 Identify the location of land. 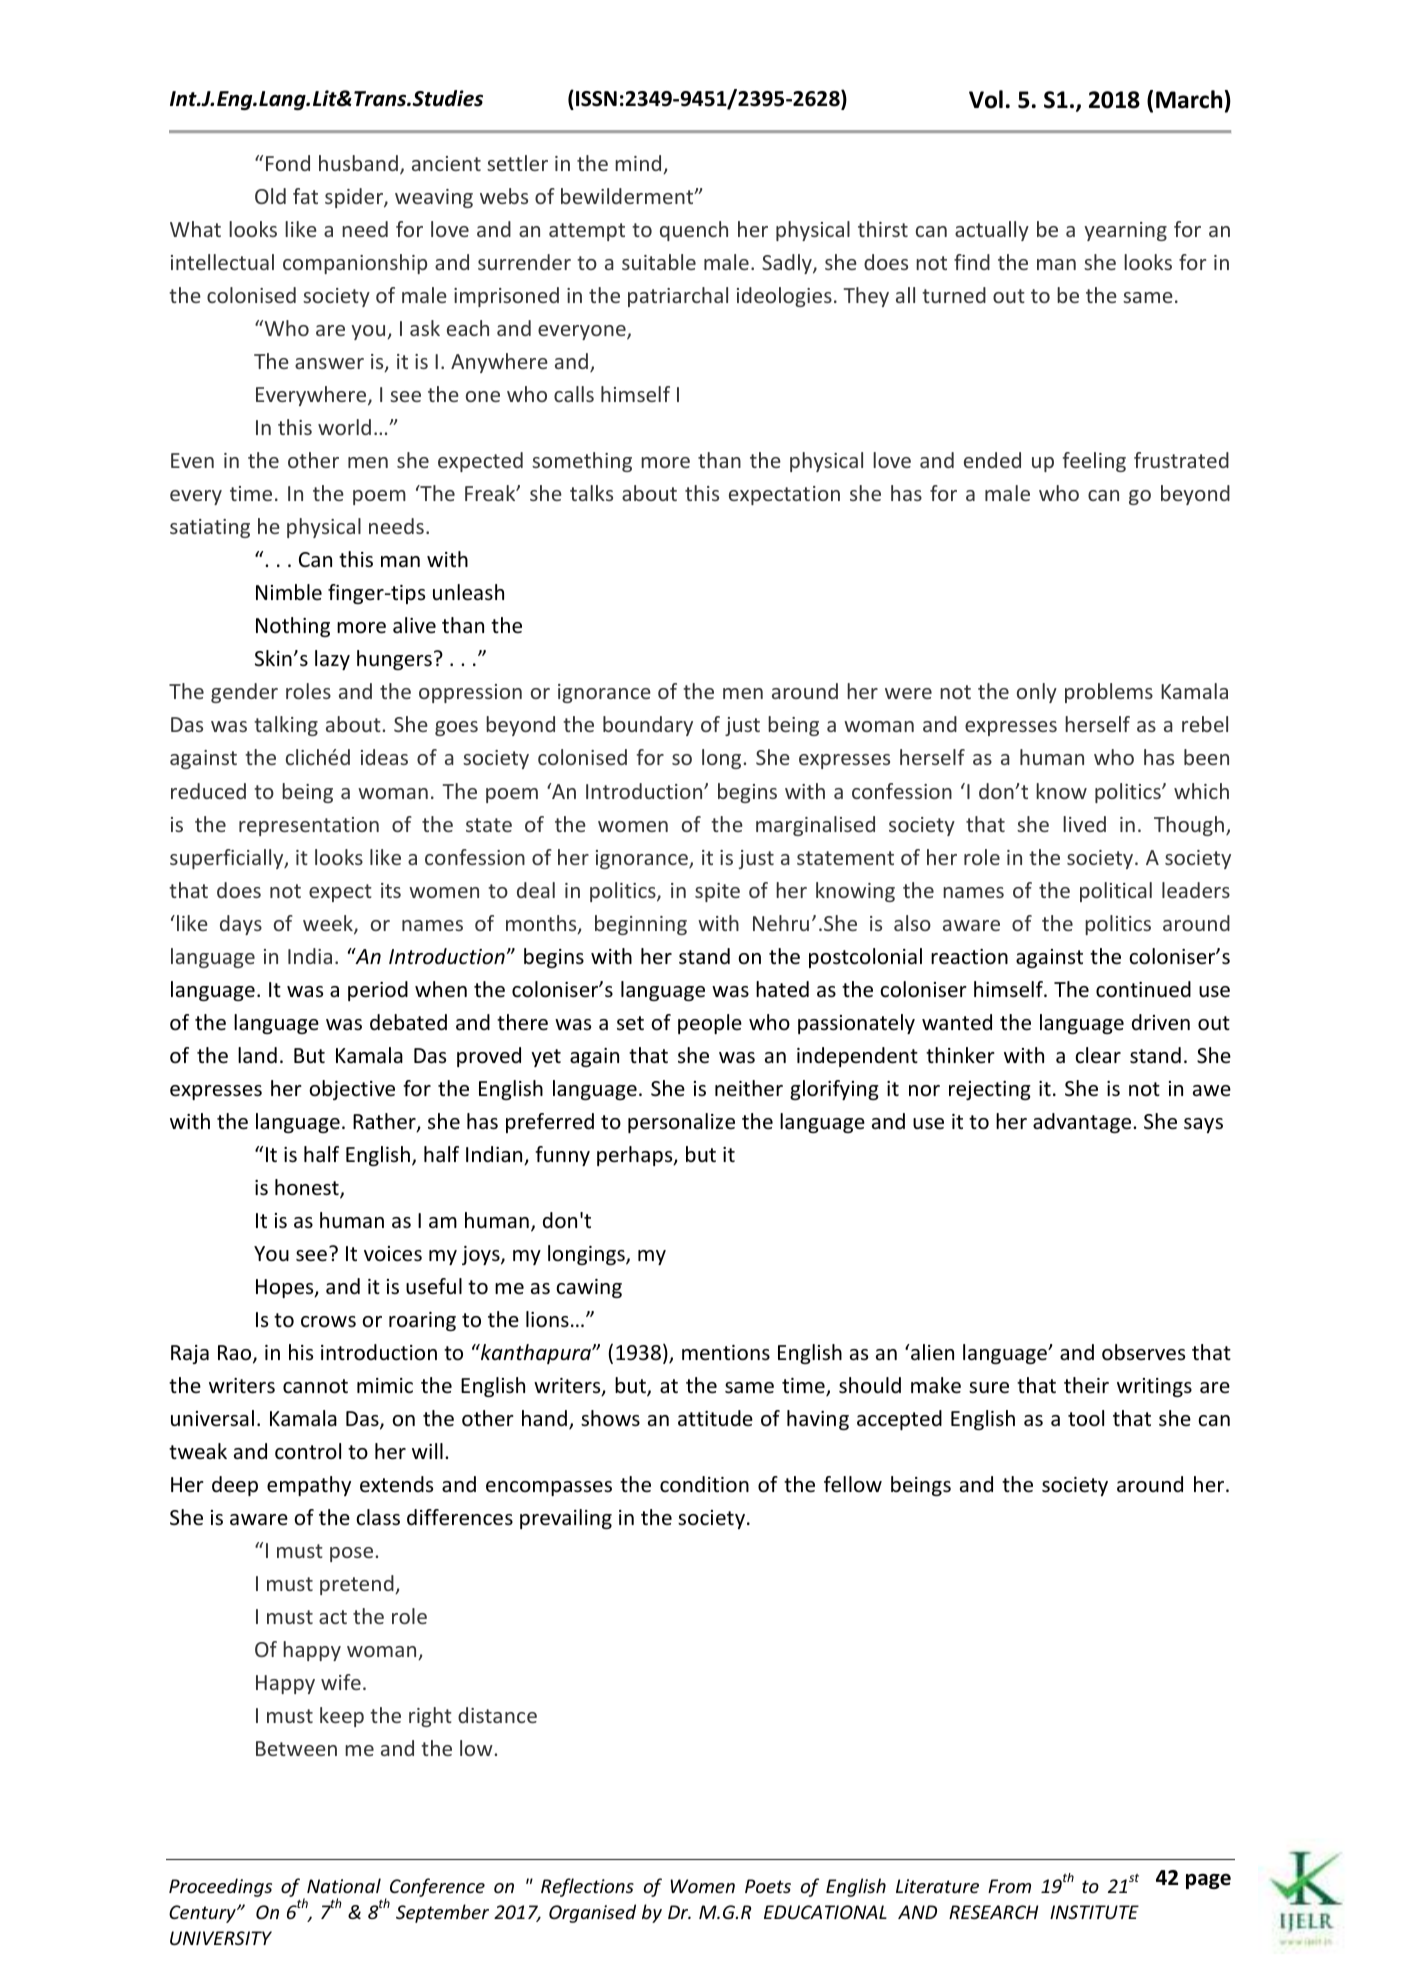
(257, 1055).
